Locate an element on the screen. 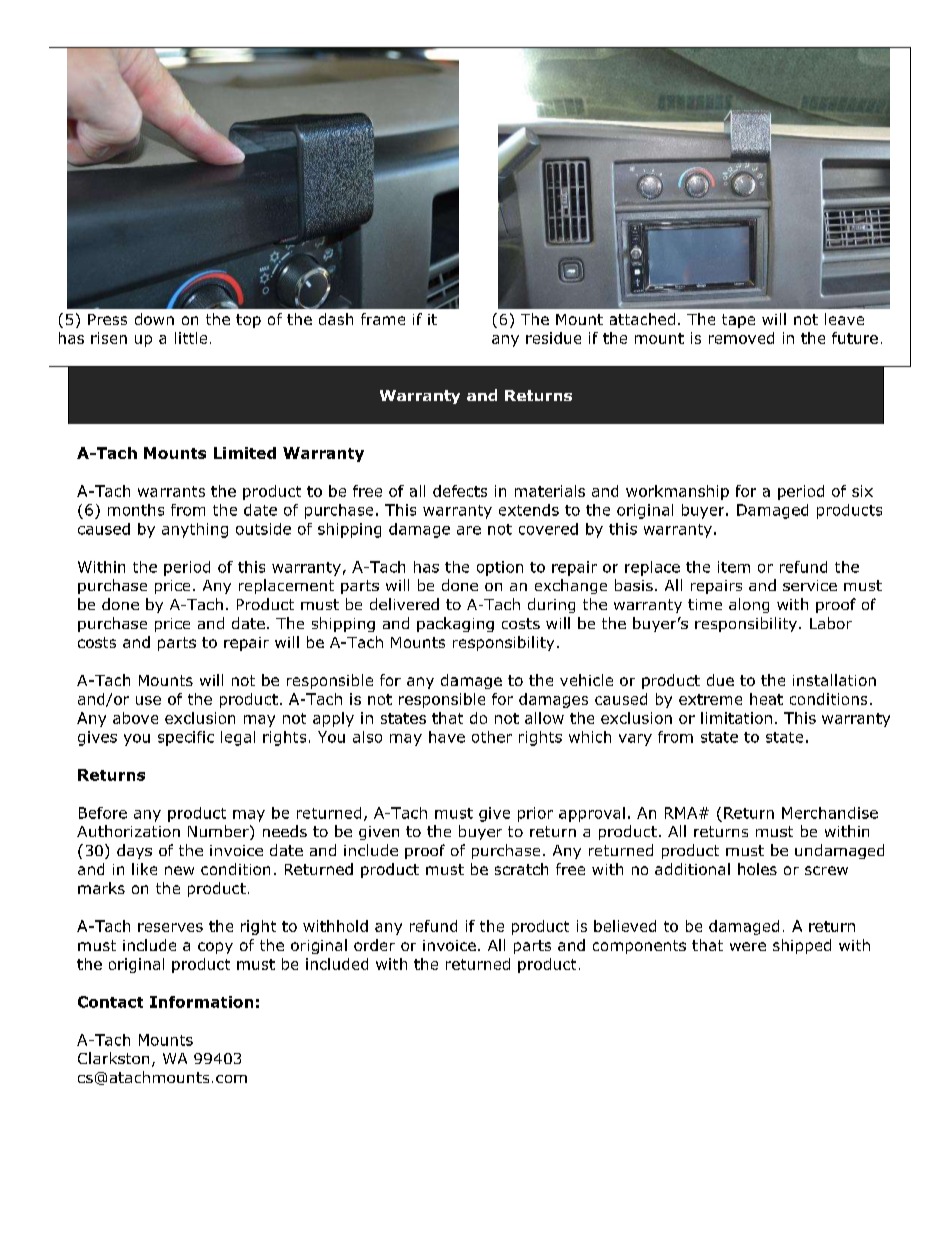 The height and width of the screenshot is (1233, 952). option is located at coordinates (500, 568).
